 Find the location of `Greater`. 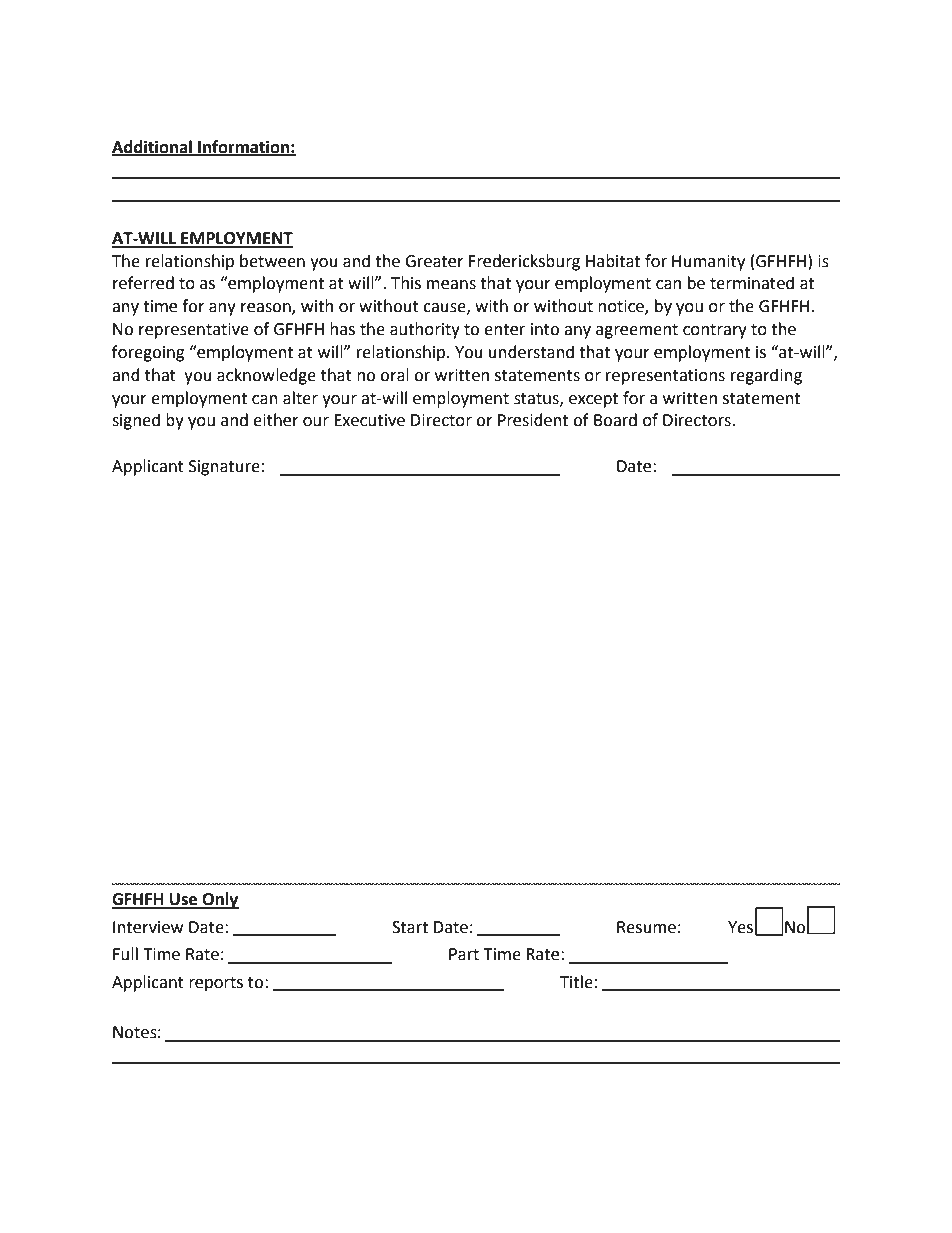

Greater is located at coordinates (434, 261).
